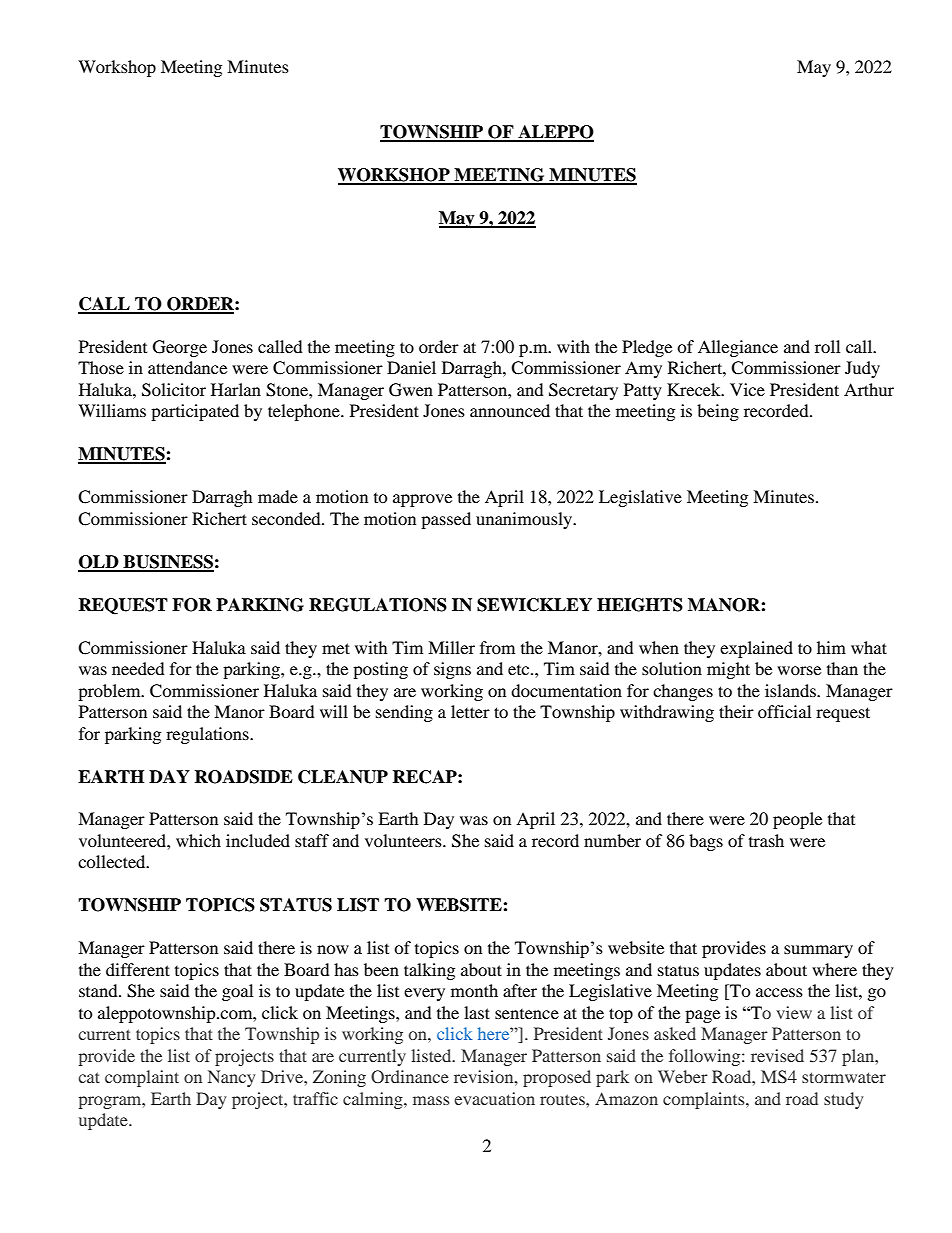 The width and height of the image is (952, 1233). What do you see at coordinates (446, 520) in the image?
I see `passed` at bounding box center [446, 520].
